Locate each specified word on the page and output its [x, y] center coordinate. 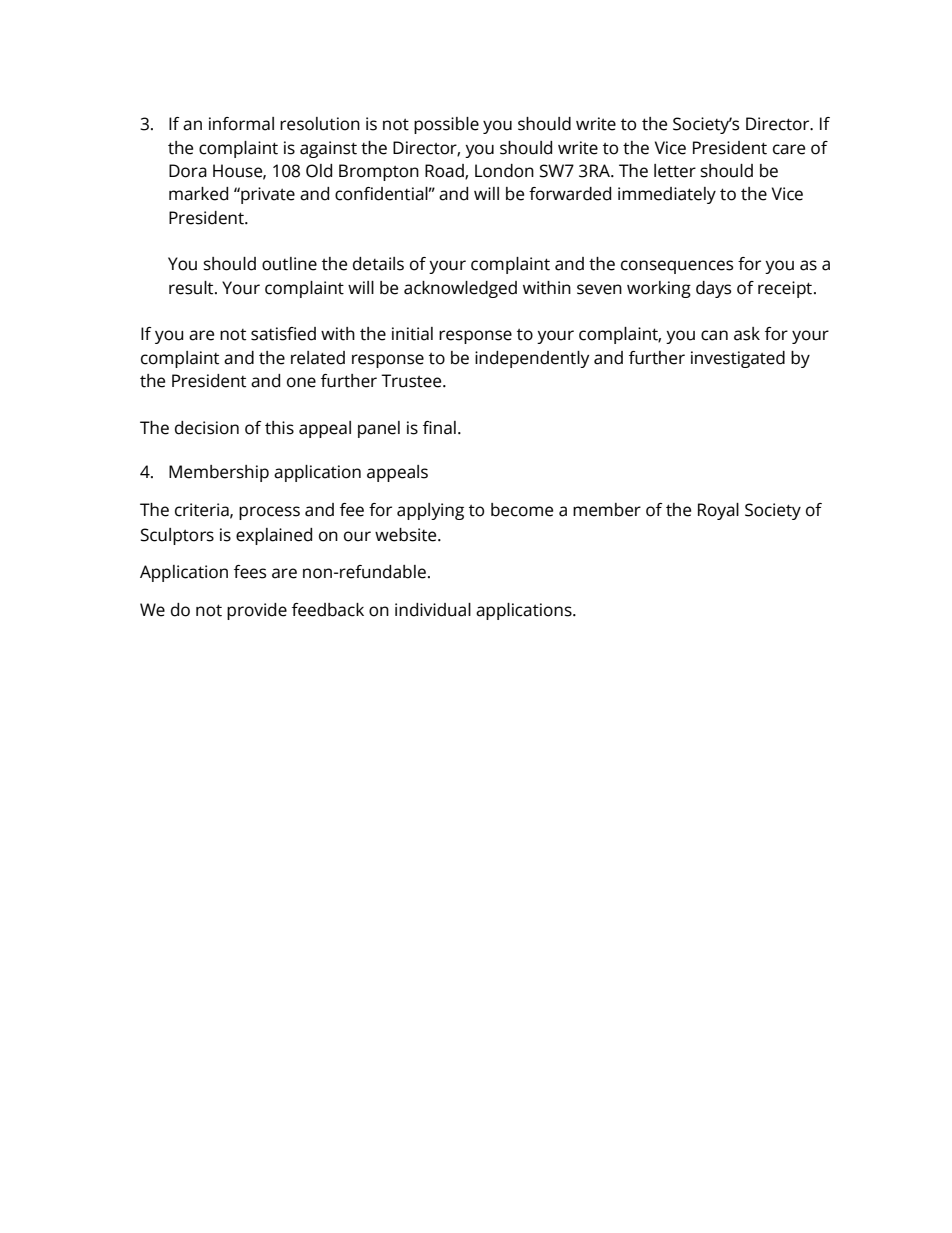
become [522, 510]
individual [433, 610]
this [279, 428]
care [789, 149]
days [713, 289]
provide [257, 611]
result [192, 288]
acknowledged [460, 289]
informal [241, 124]
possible [446, 125]
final [439, 428]
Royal [718, 511]
